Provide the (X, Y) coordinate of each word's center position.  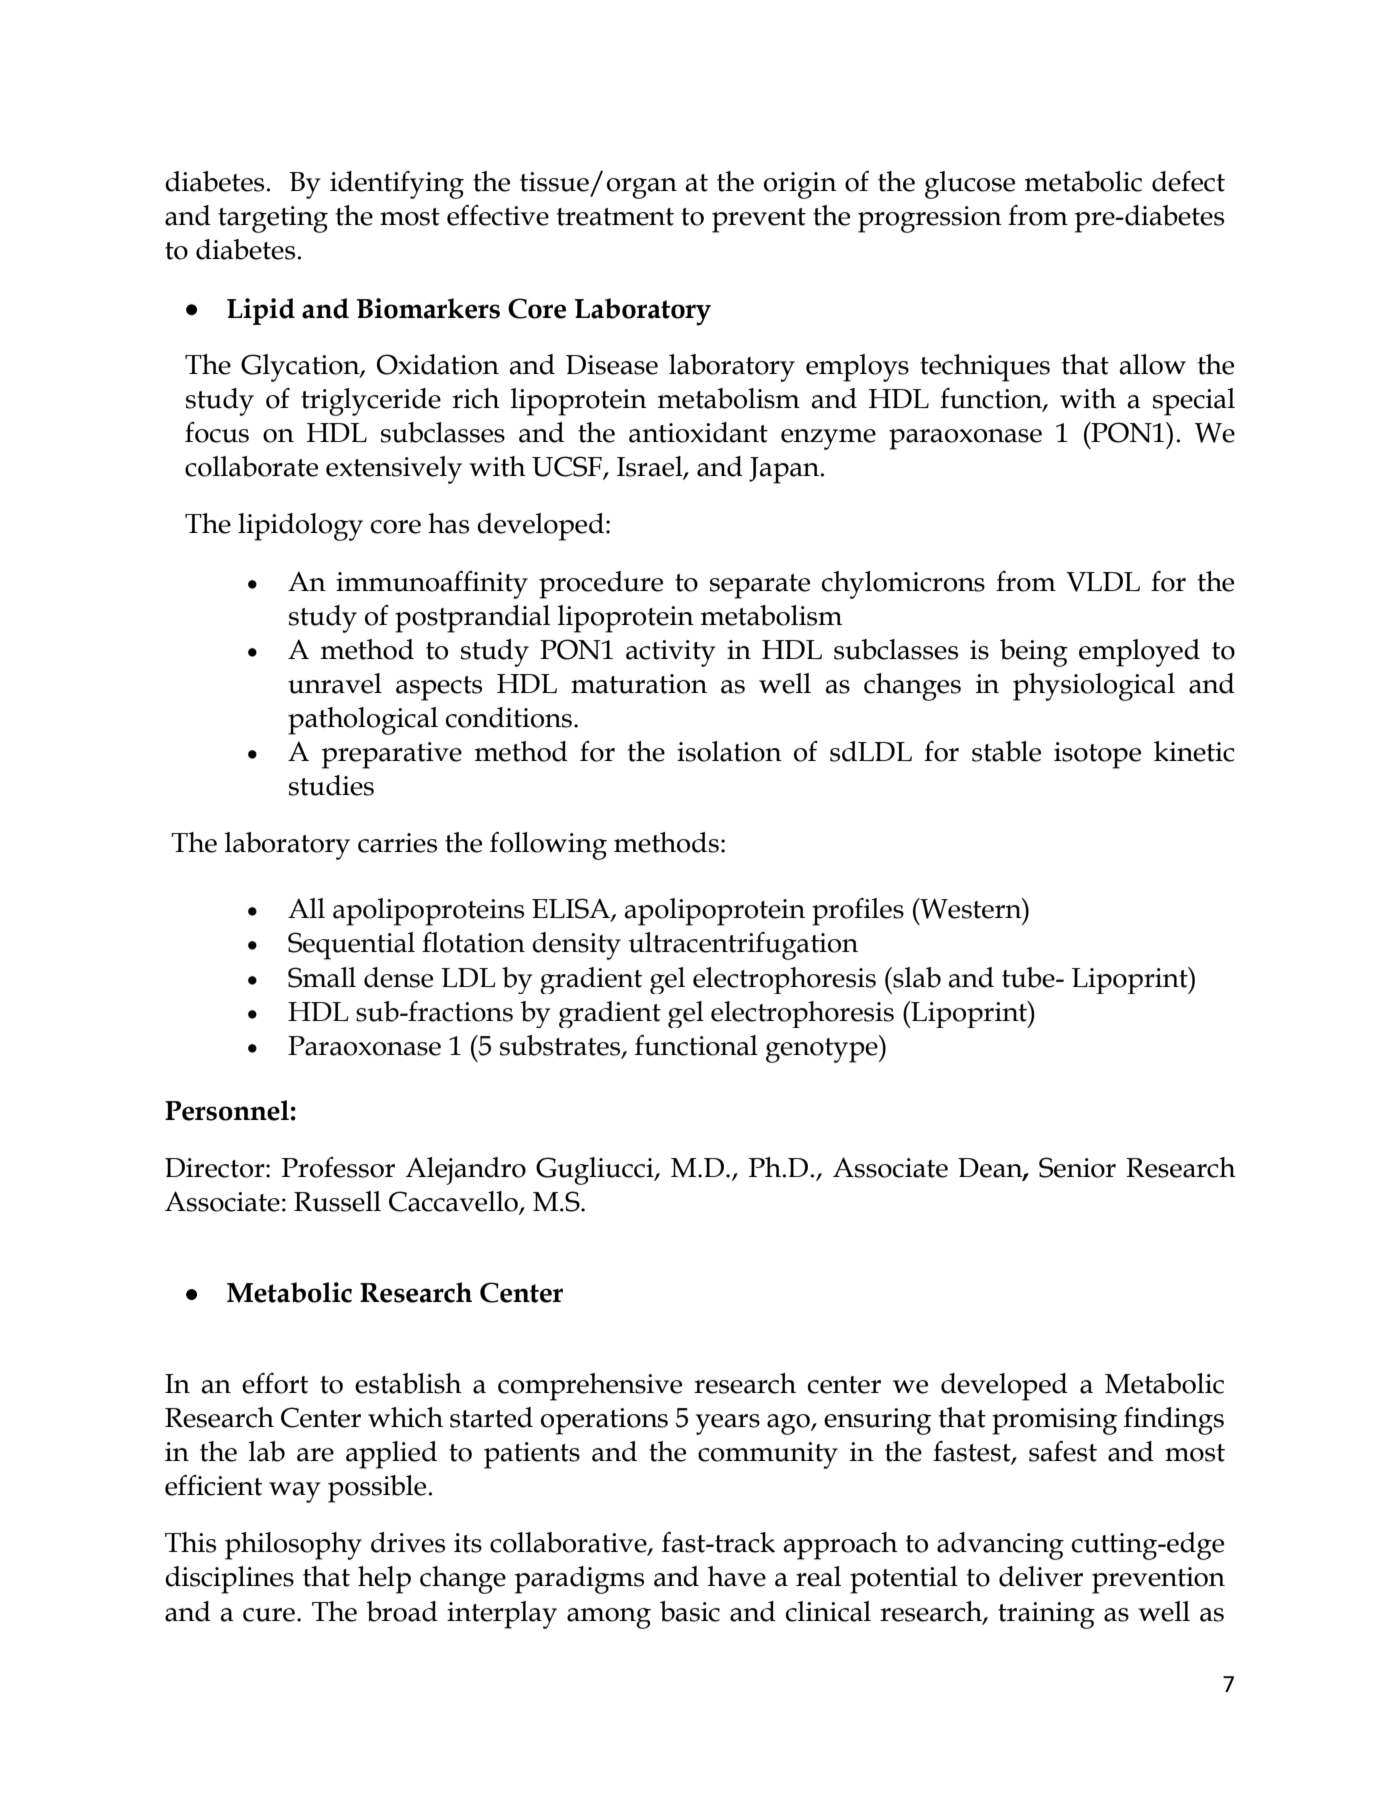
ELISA (572, 909)
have (737, 1576)
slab (916, 977)
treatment (615, 217)
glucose (970, 185)
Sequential (351, 946)
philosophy (293, 1546)
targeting (273, 219)
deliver (1041, 1576)
